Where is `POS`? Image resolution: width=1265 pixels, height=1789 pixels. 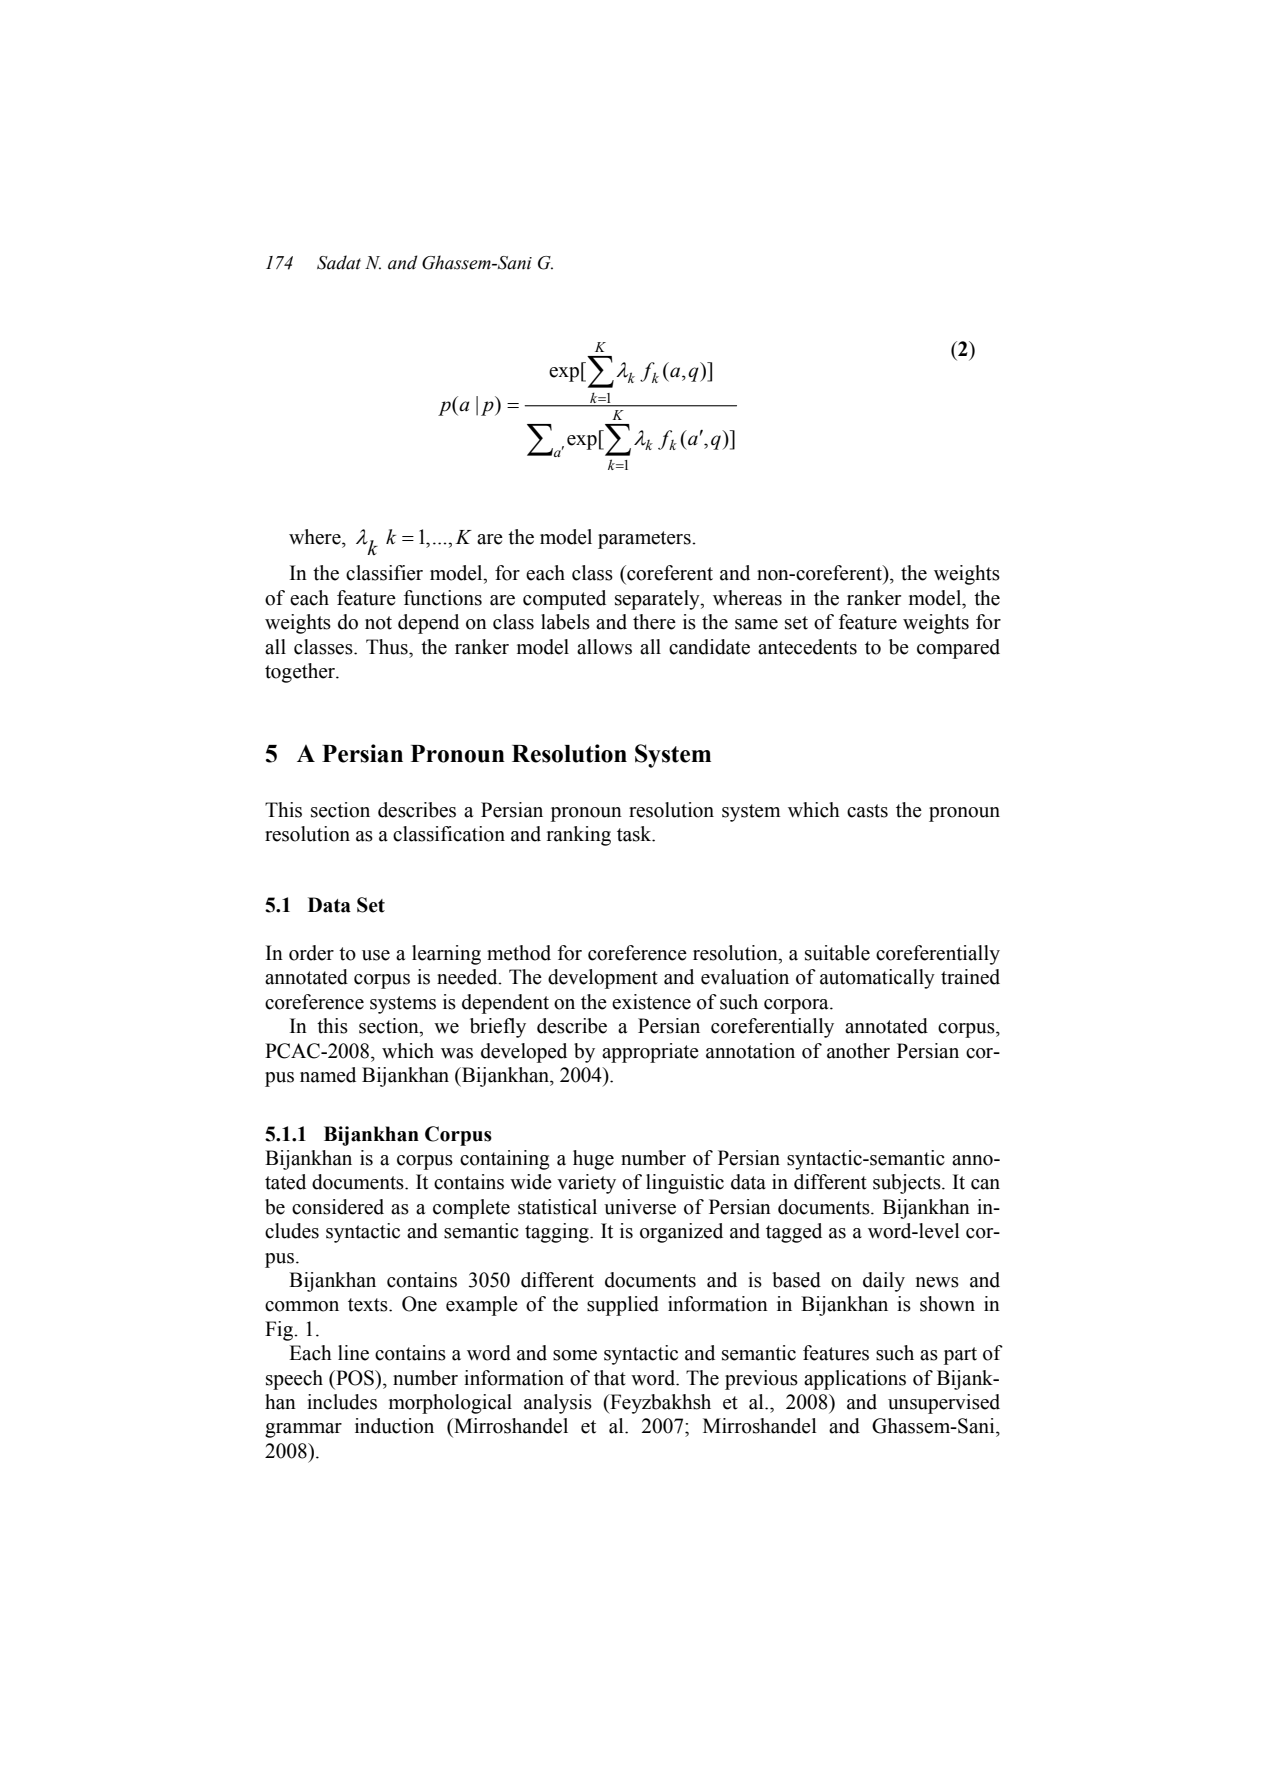 POS is located at coordinates (355, 1378).
